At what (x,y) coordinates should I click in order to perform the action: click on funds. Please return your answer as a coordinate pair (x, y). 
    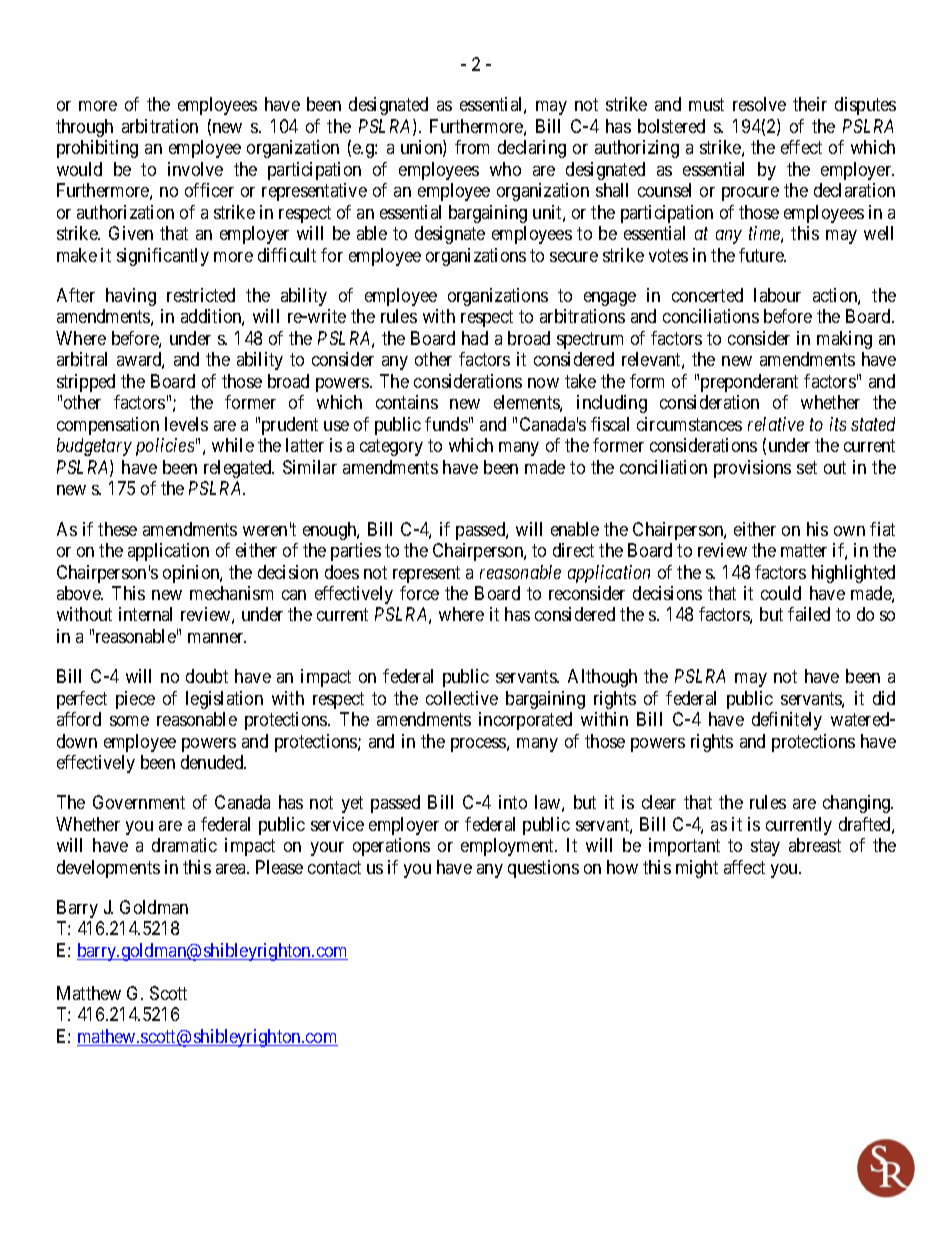
    Looking at the image, I should click on (446, 424).
